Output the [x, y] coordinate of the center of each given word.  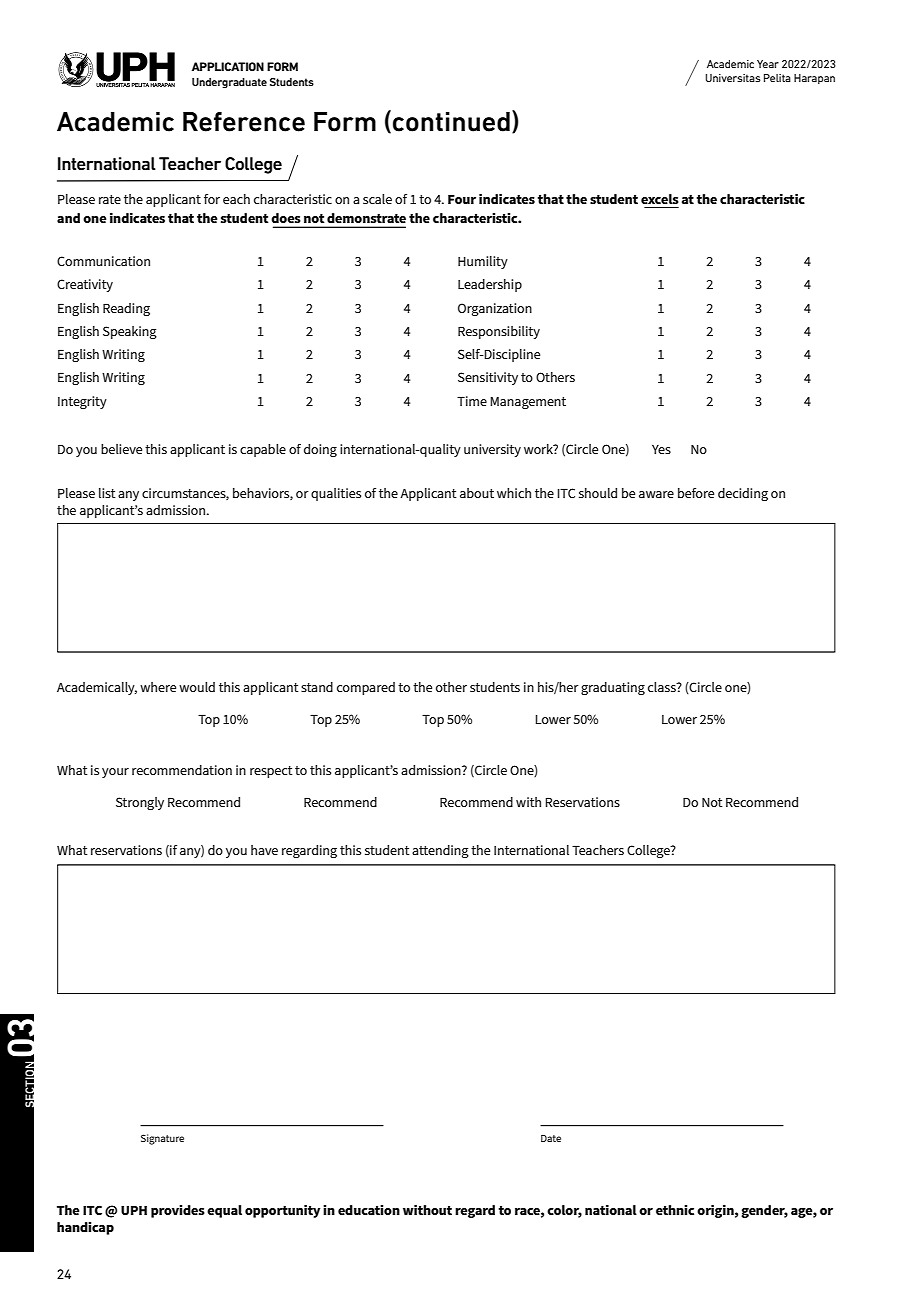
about [477, 493]
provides [178, 1211]
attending [440, 851]
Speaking [130, 332]
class [663, 687]
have [264, 850]
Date [551, 1138]
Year [768, 64]
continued [451, 122]
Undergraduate [229, 83]
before [696, 493]
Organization [495, 309]
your [115, 773]
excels [660, 199]
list [107, 493]
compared [366, 688]
